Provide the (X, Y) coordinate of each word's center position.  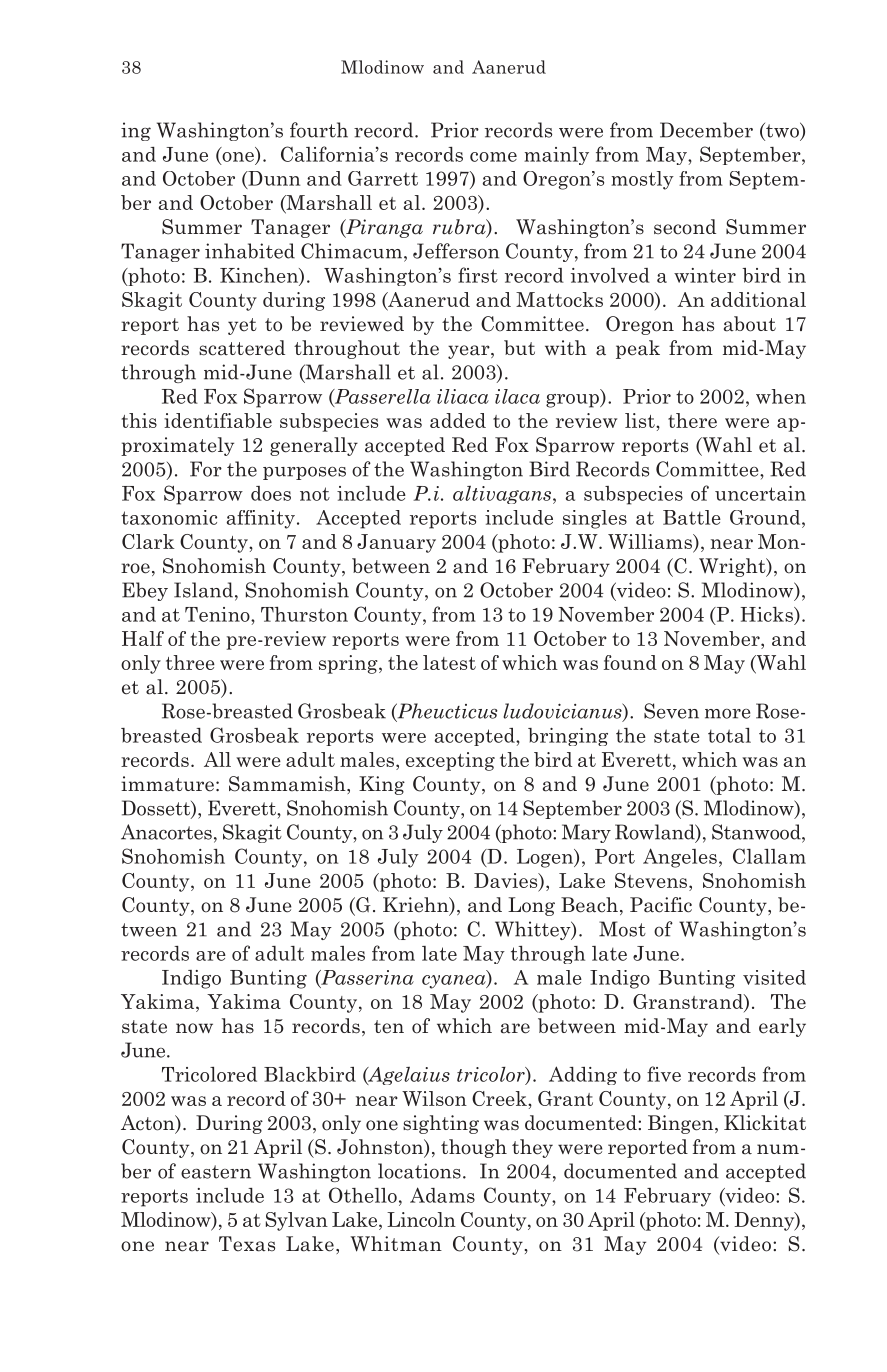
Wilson (434, 1098)
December (706, 130)
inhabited (250, 251)
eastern (216, 1172)
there (692, 420)
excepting (450, 761)
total (729, 735)
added (458, 420)
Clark (148, 541)
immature (167, 784)
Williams (651, 543)
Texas (247, 1244)
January (396, 543)
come (493, 157)
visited (774, 977)
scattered (242, 348)
